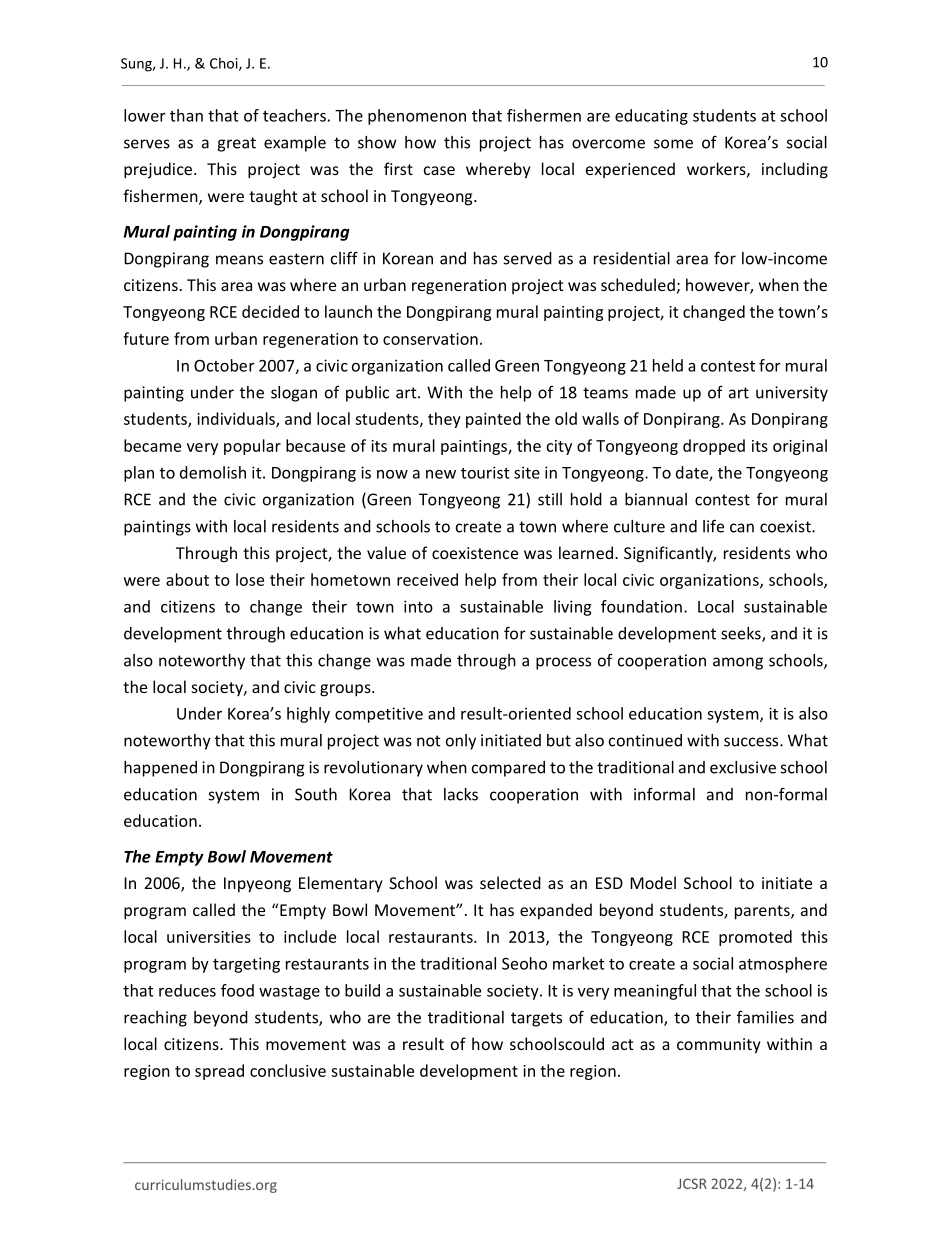 The image size is (952, 1233). I want to click on phenomenon, so click(417, 117).
